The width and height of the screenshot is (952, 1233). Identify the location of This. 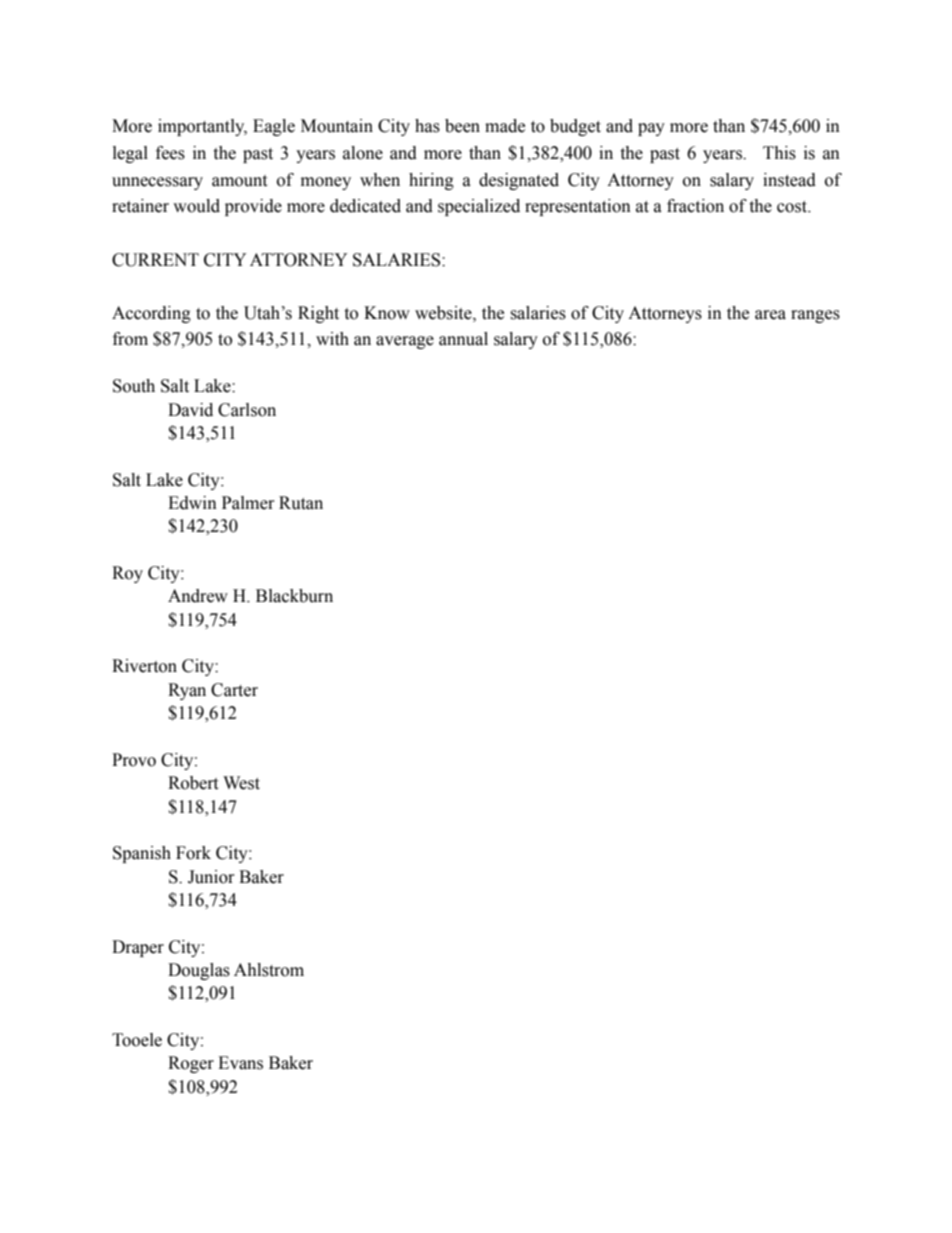
(779, 153).
